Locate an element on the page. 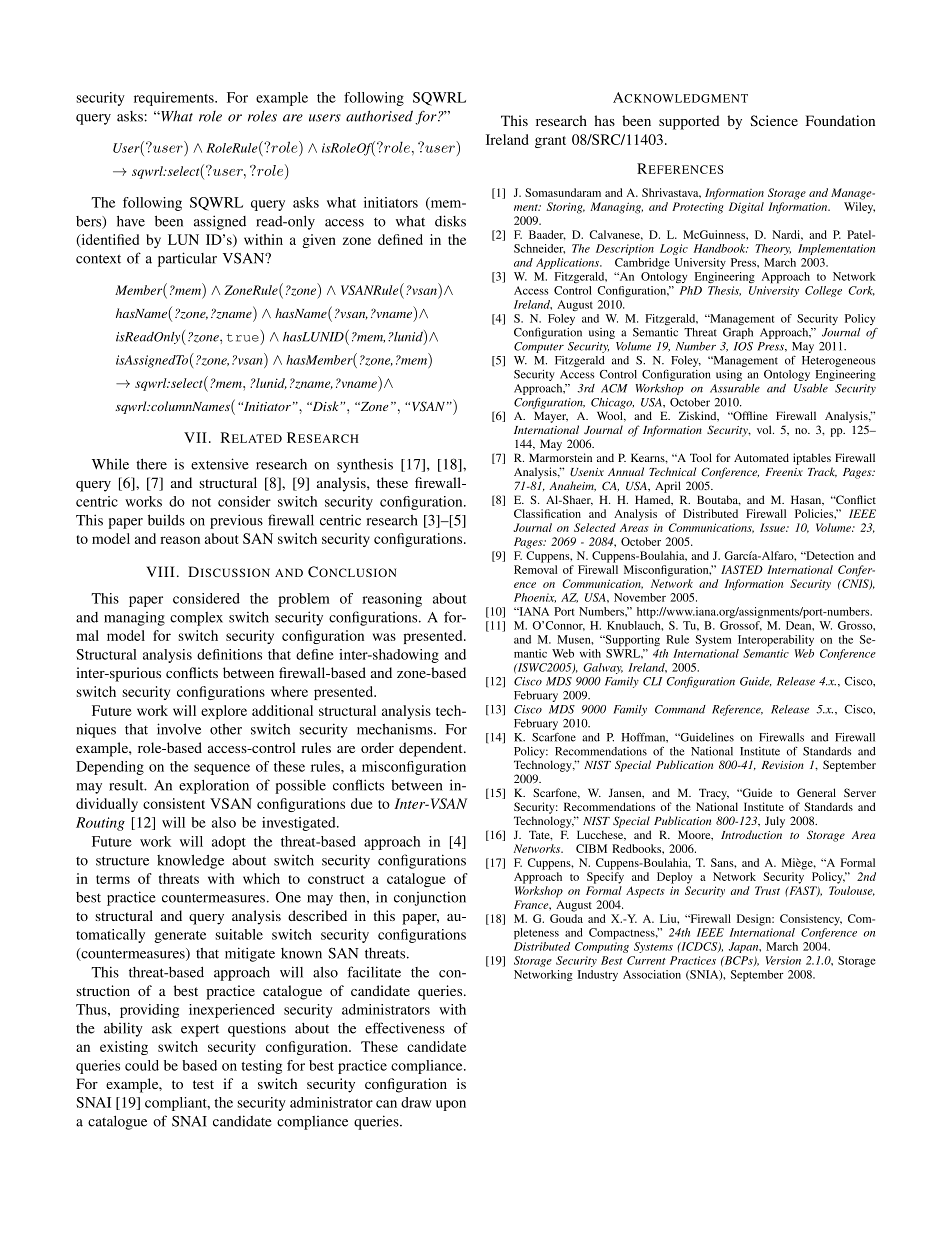  Graph is located at coordinates (738, 333).
